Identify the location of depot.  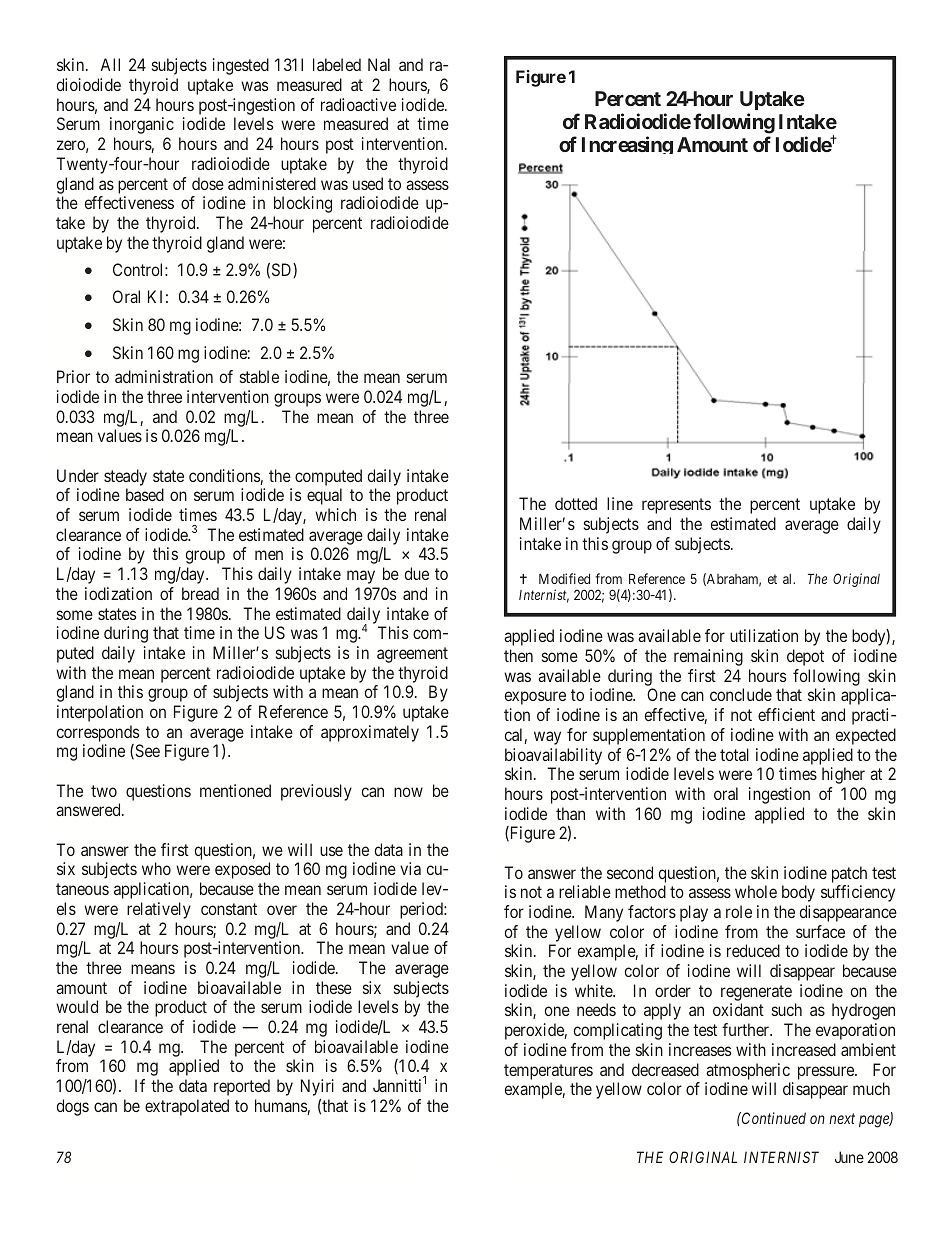
(805, 657).
